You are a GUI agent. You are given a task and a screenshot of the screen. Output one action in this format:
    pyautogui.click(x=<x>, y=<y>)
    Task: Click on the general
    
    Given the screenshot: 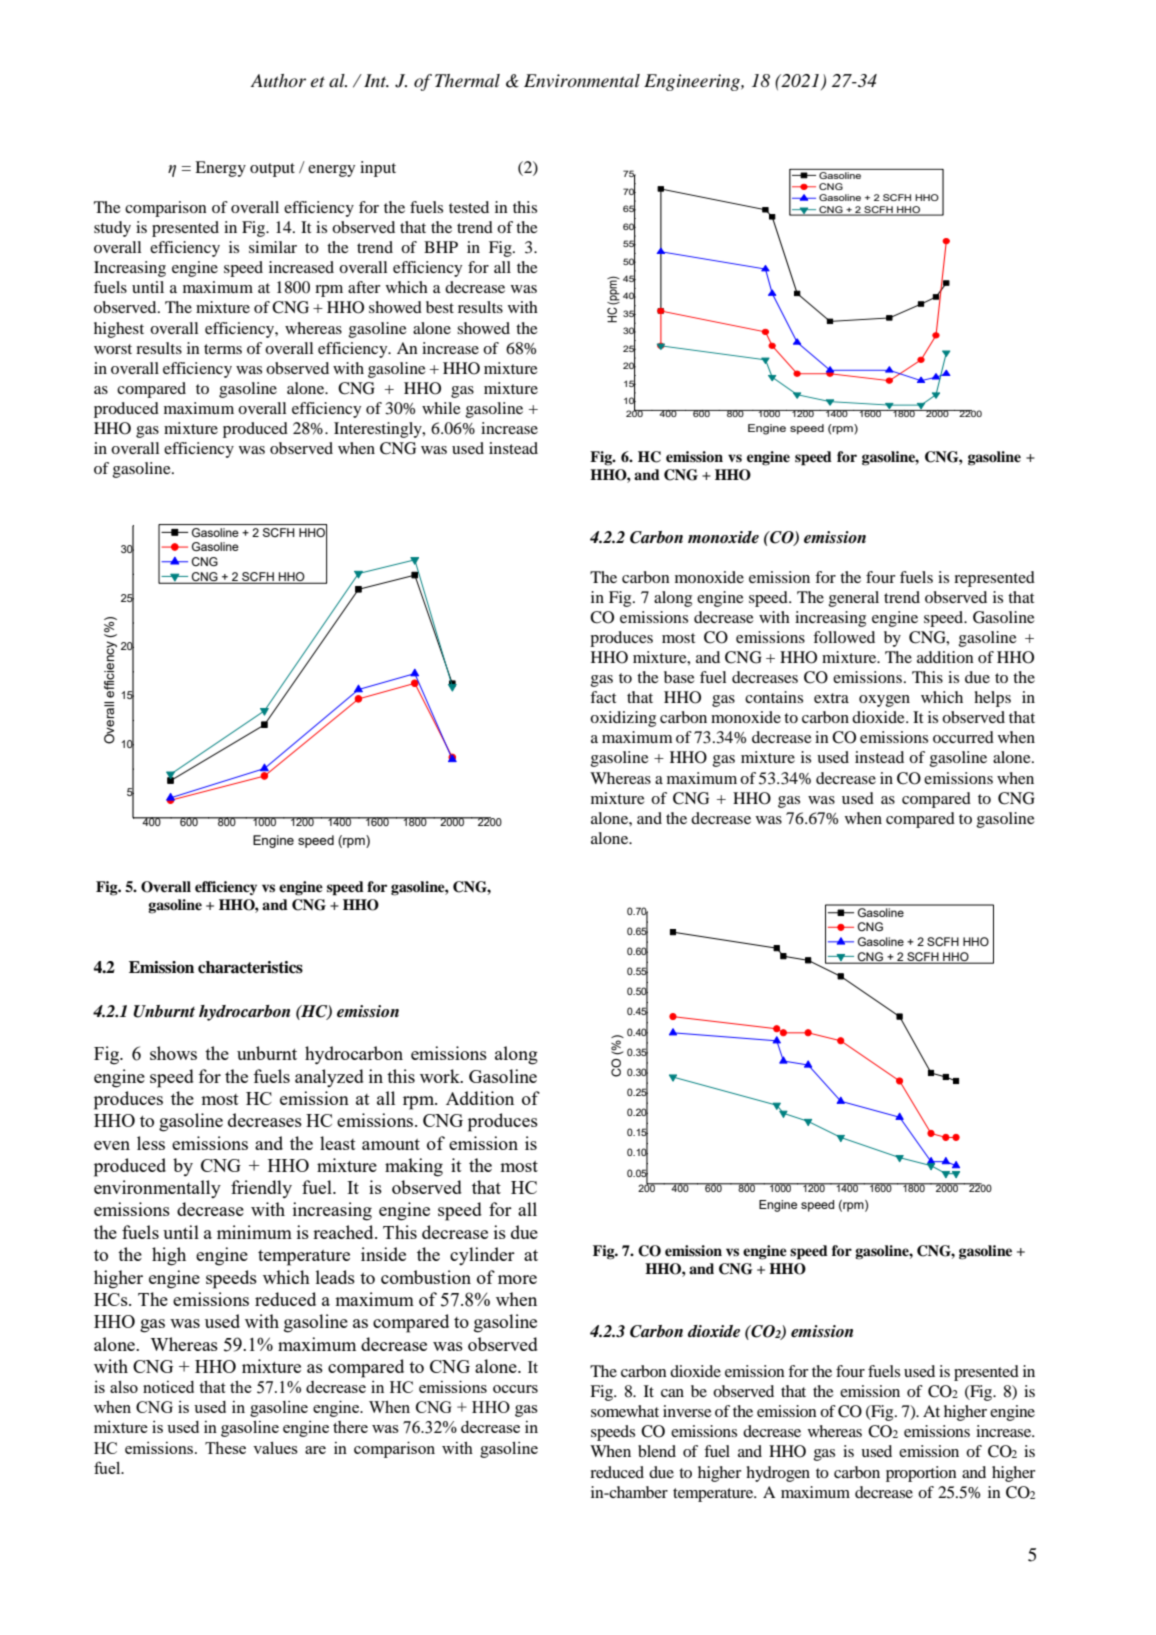 What is the action you would take?
    pyautogui.click(x=854, y=599)
